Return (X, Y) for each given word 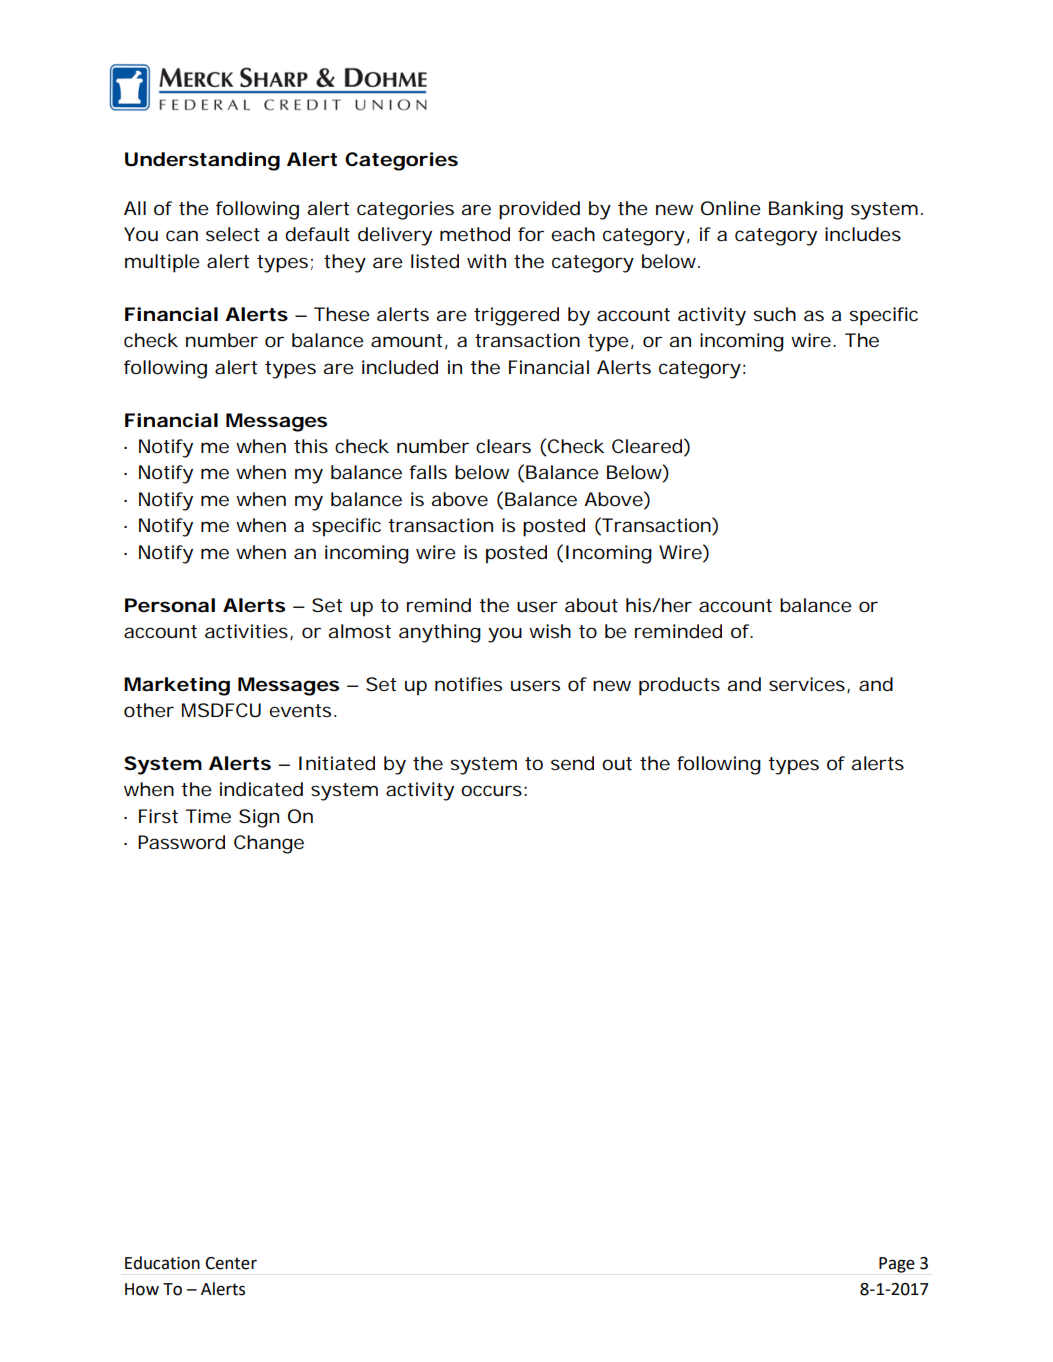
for (531, 234)
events (300, 710)
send (572, 763)
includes (863, 234)
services (807, 684)
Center (231, 1263)
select (233, 234)
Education (162, 1263)
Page (897, 1265)
